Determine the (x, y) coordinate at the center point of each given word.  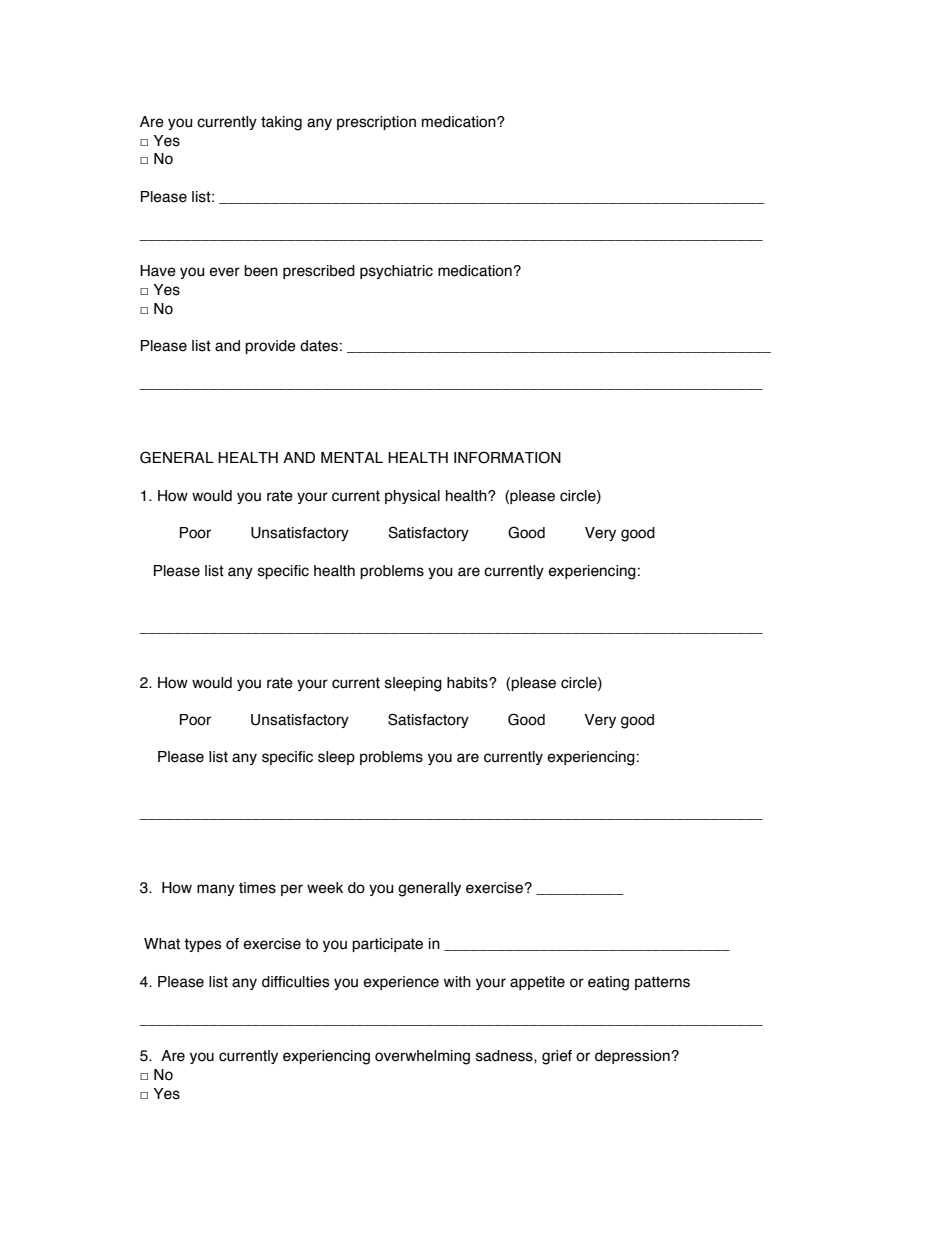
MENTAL (352, 457)
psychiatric (396, 272)
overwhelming (422, 1057)
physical (412, 497)
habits (468, 683)
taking (281, 123)
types (203, 945)
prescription (376, 123)
